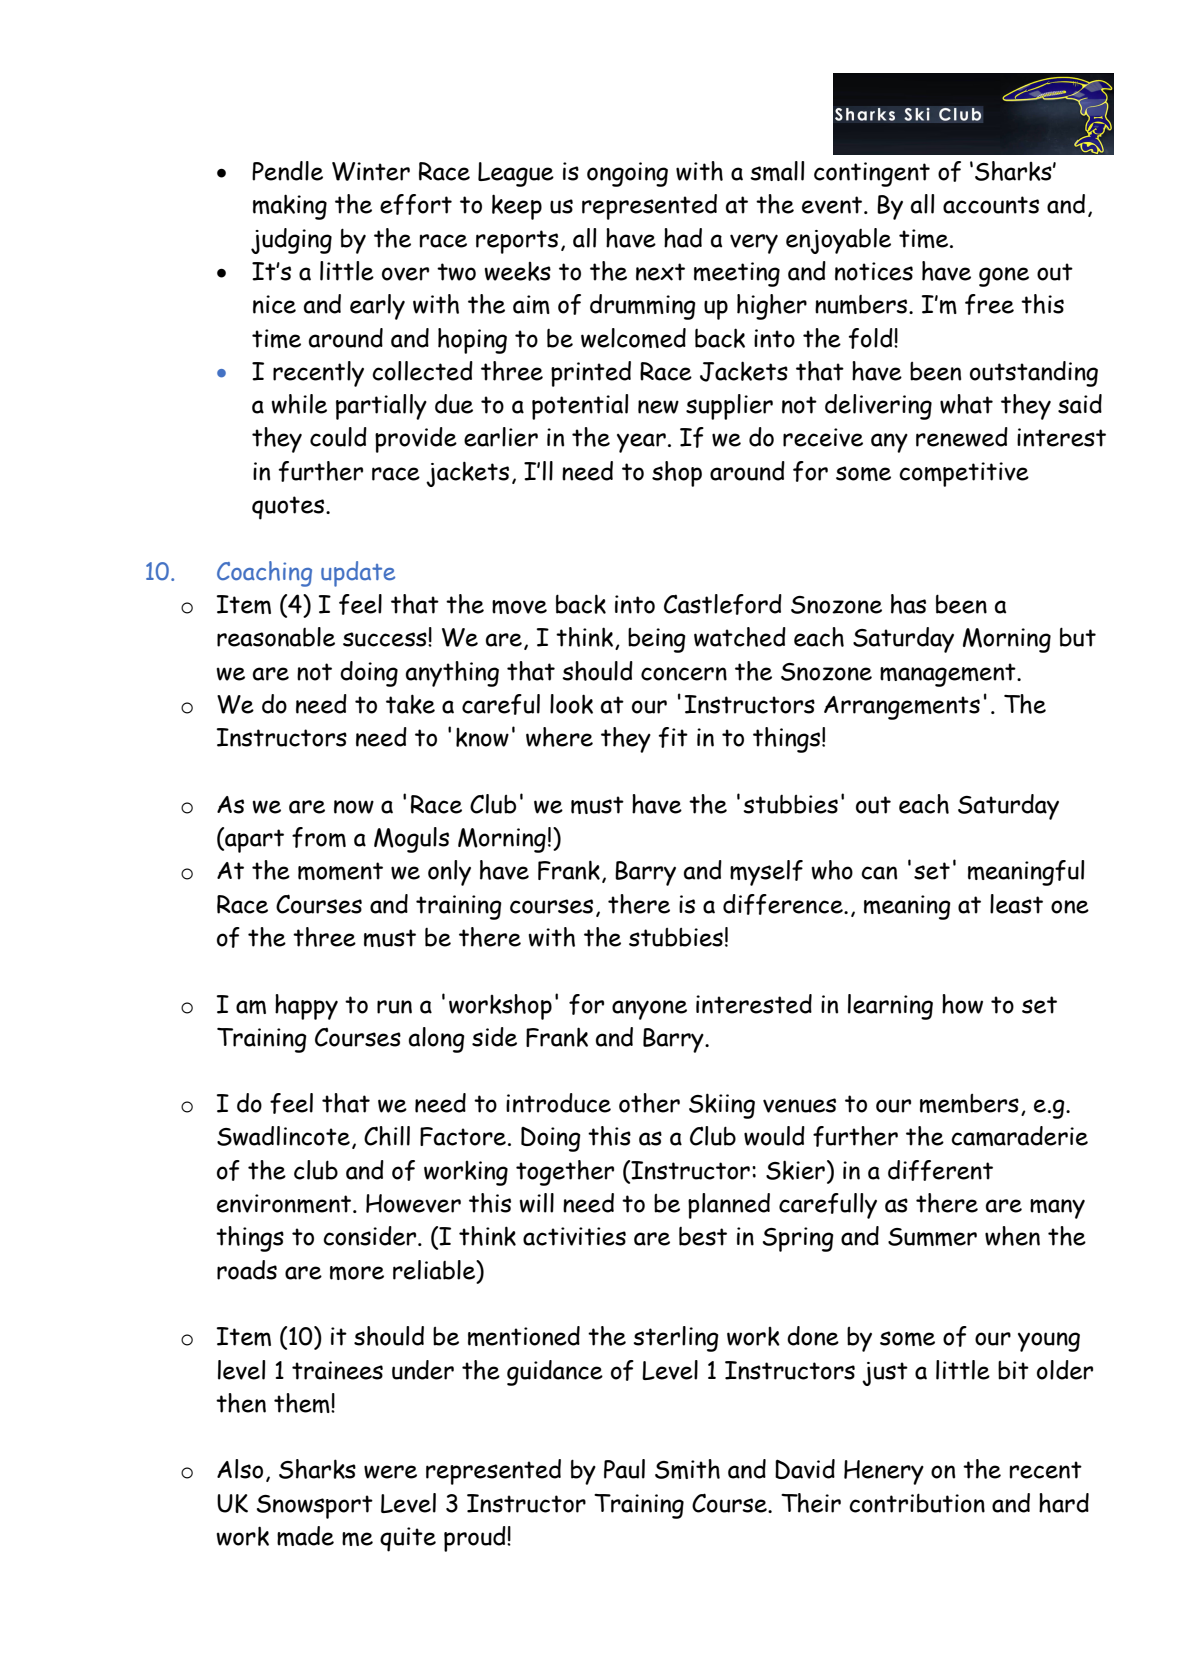  I want to click on Smith, so click(687, 1469).
